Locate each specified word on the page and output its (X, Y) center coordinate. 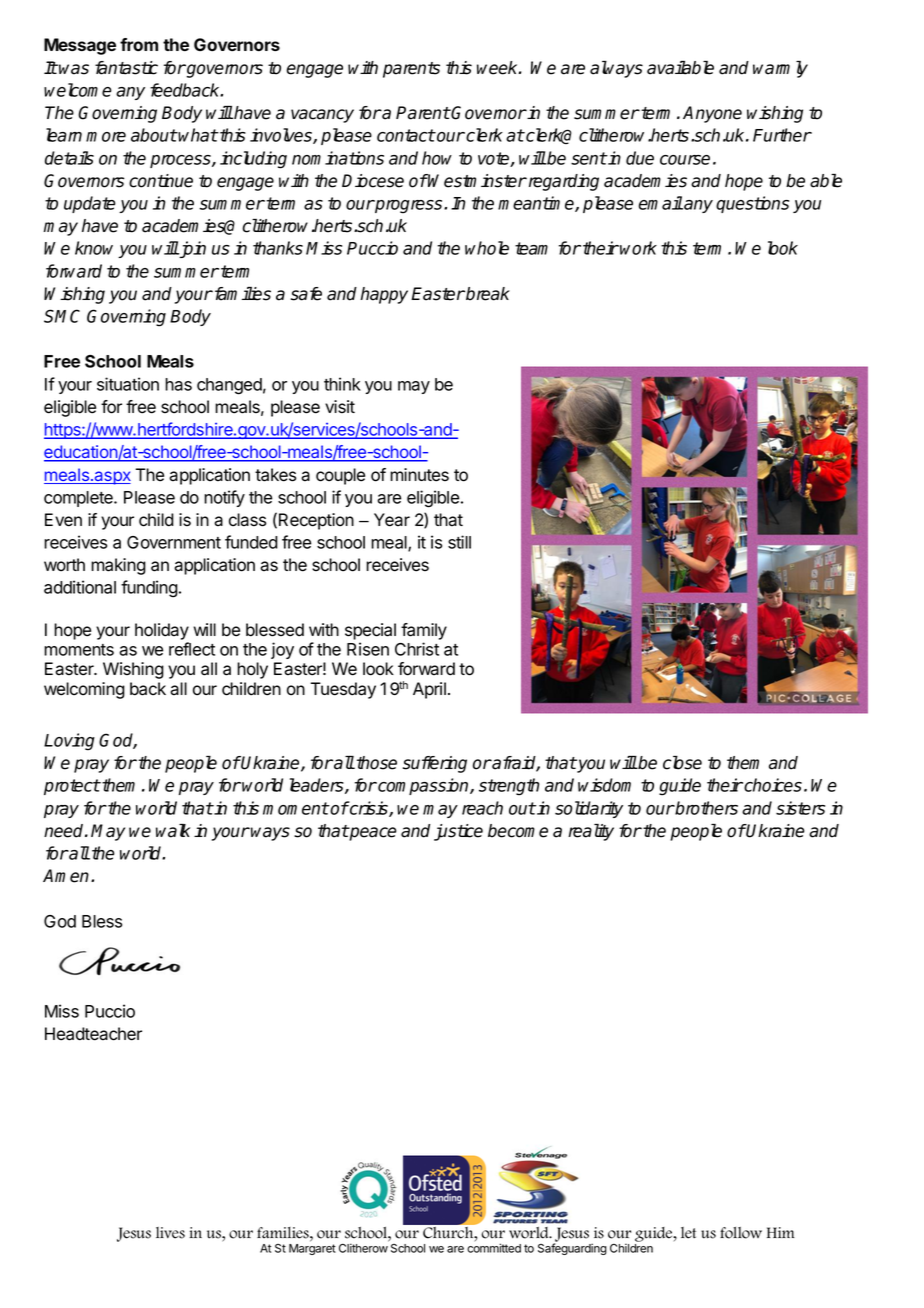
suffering (435, 764)
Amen (66, 876)
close (682, 763)
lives (170, 1233)
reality (591, 832)
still (459, 542)
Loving (69, 742)
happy (384, 295)
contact (406, 135)
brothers (706, 808)
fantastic (126, 68)
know (94, 248)
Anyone (712, 114)
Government (174, 542)
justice (458, 832)
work (638, 248)
